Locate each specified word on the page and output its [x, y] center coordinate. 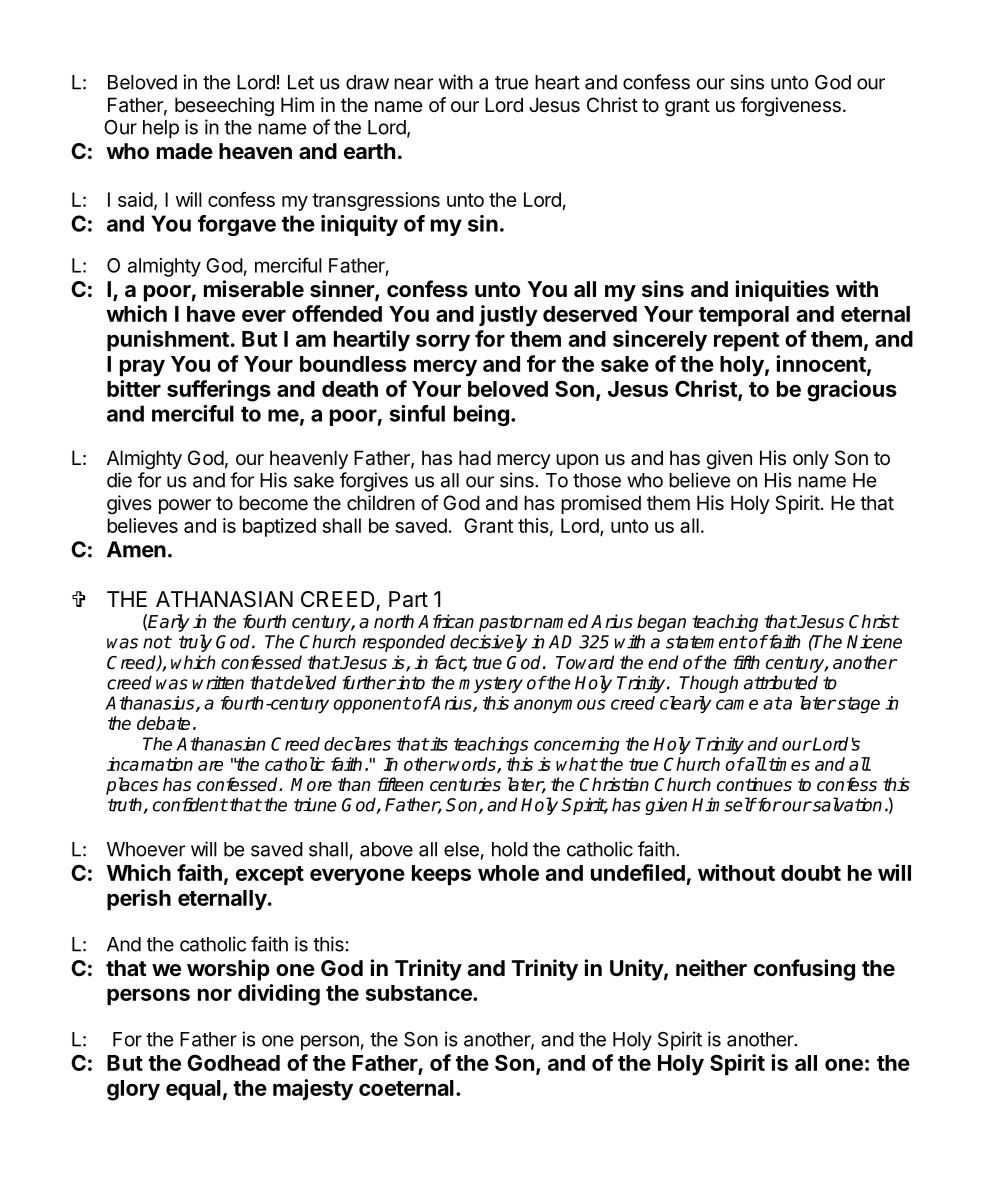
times [789, 764]
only [811, 459]
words [473, 765]
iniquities [782, 291]
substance [420, 993]
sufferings [219, 391]
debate [163, 723]
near [413, 84]
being [481, 415]
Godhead [233, 1062]
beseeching [224, 106]
